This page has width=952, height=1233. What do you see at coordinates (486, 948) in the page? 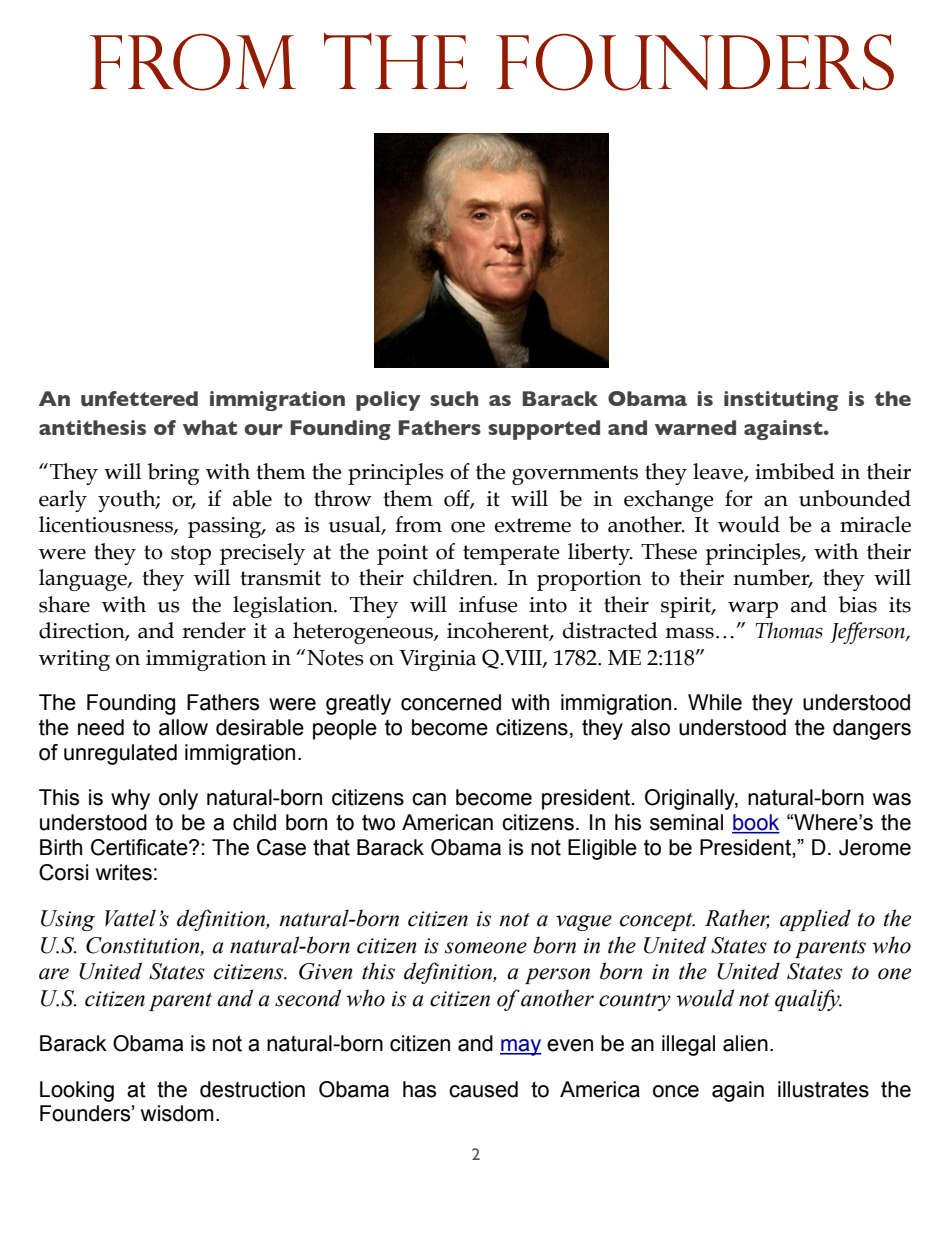
I see `someone` at bounding box center [486, 948].
